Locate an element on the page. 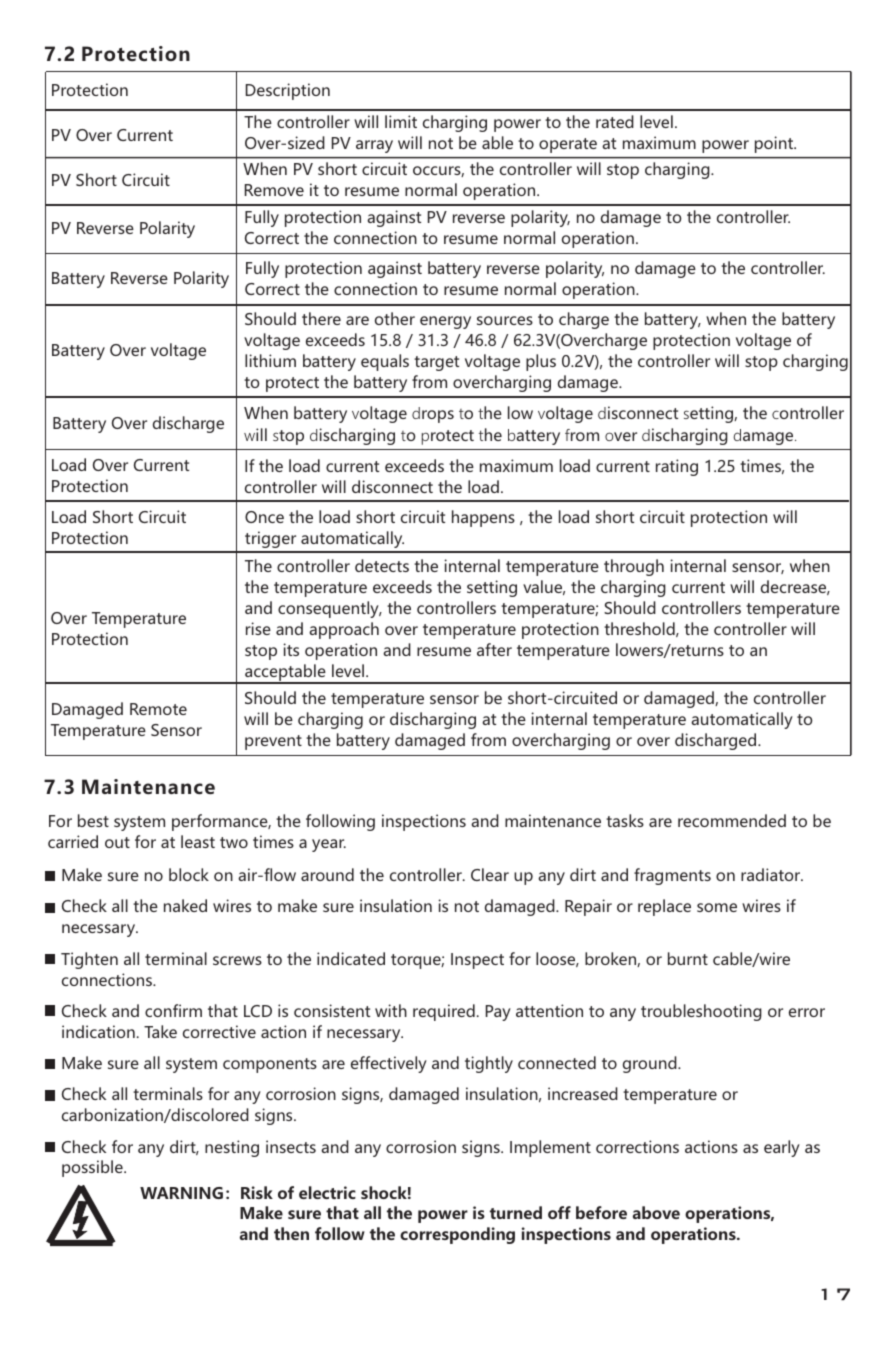 Image resolution: width=896 pixels, height=1345 pixels. limit is located at coordinates (401, 121).
